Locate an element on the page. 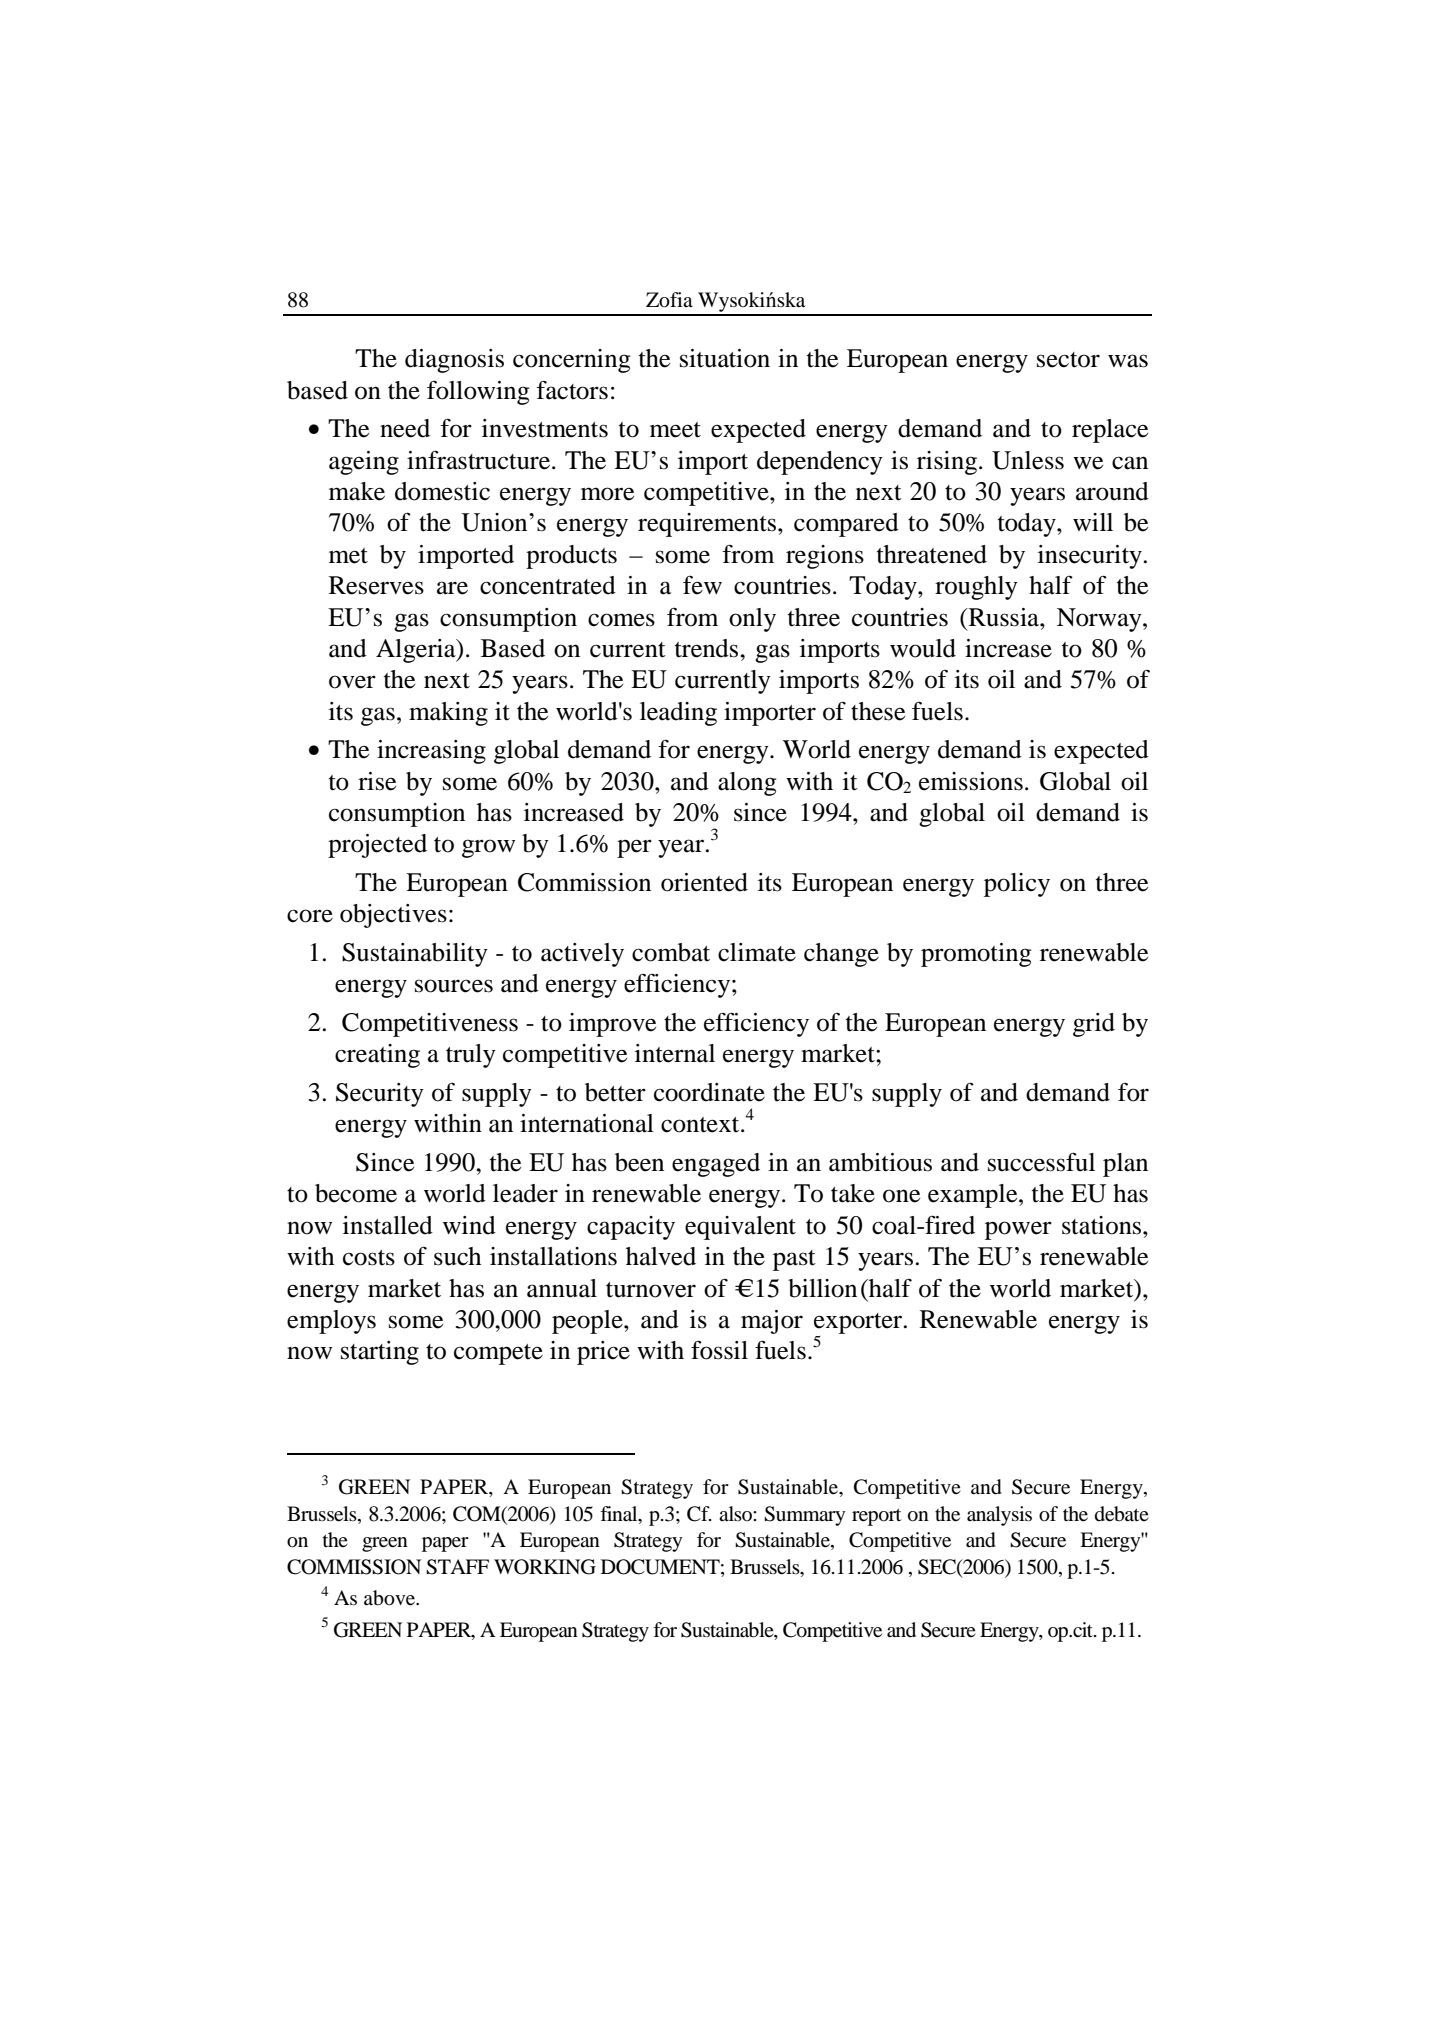 The width and height of the document is (1436, 2032). combat is located at coordinates (671, 952).
